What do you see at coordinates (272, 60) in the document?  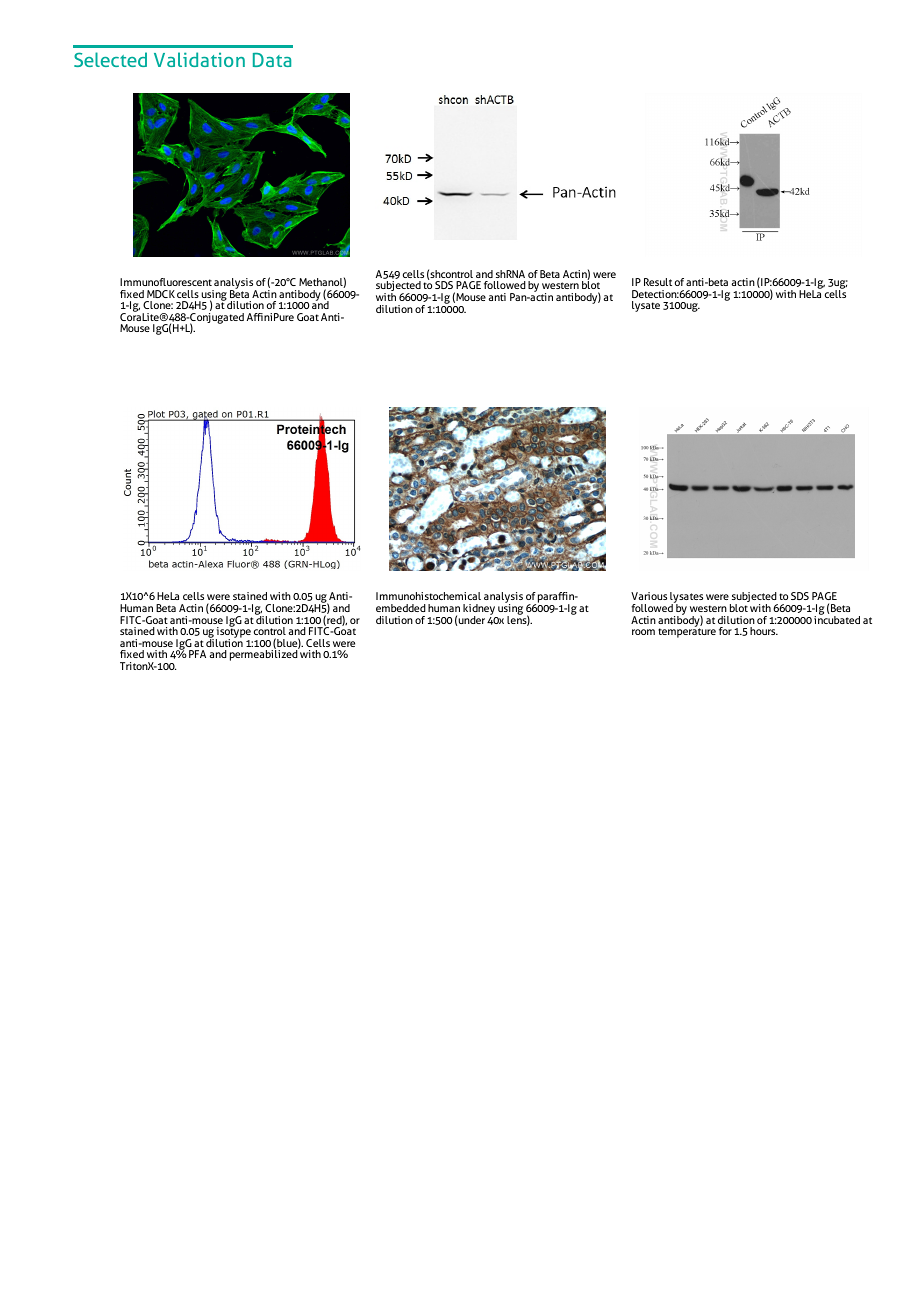 I see `Data` at bounding box center [272, 60].
